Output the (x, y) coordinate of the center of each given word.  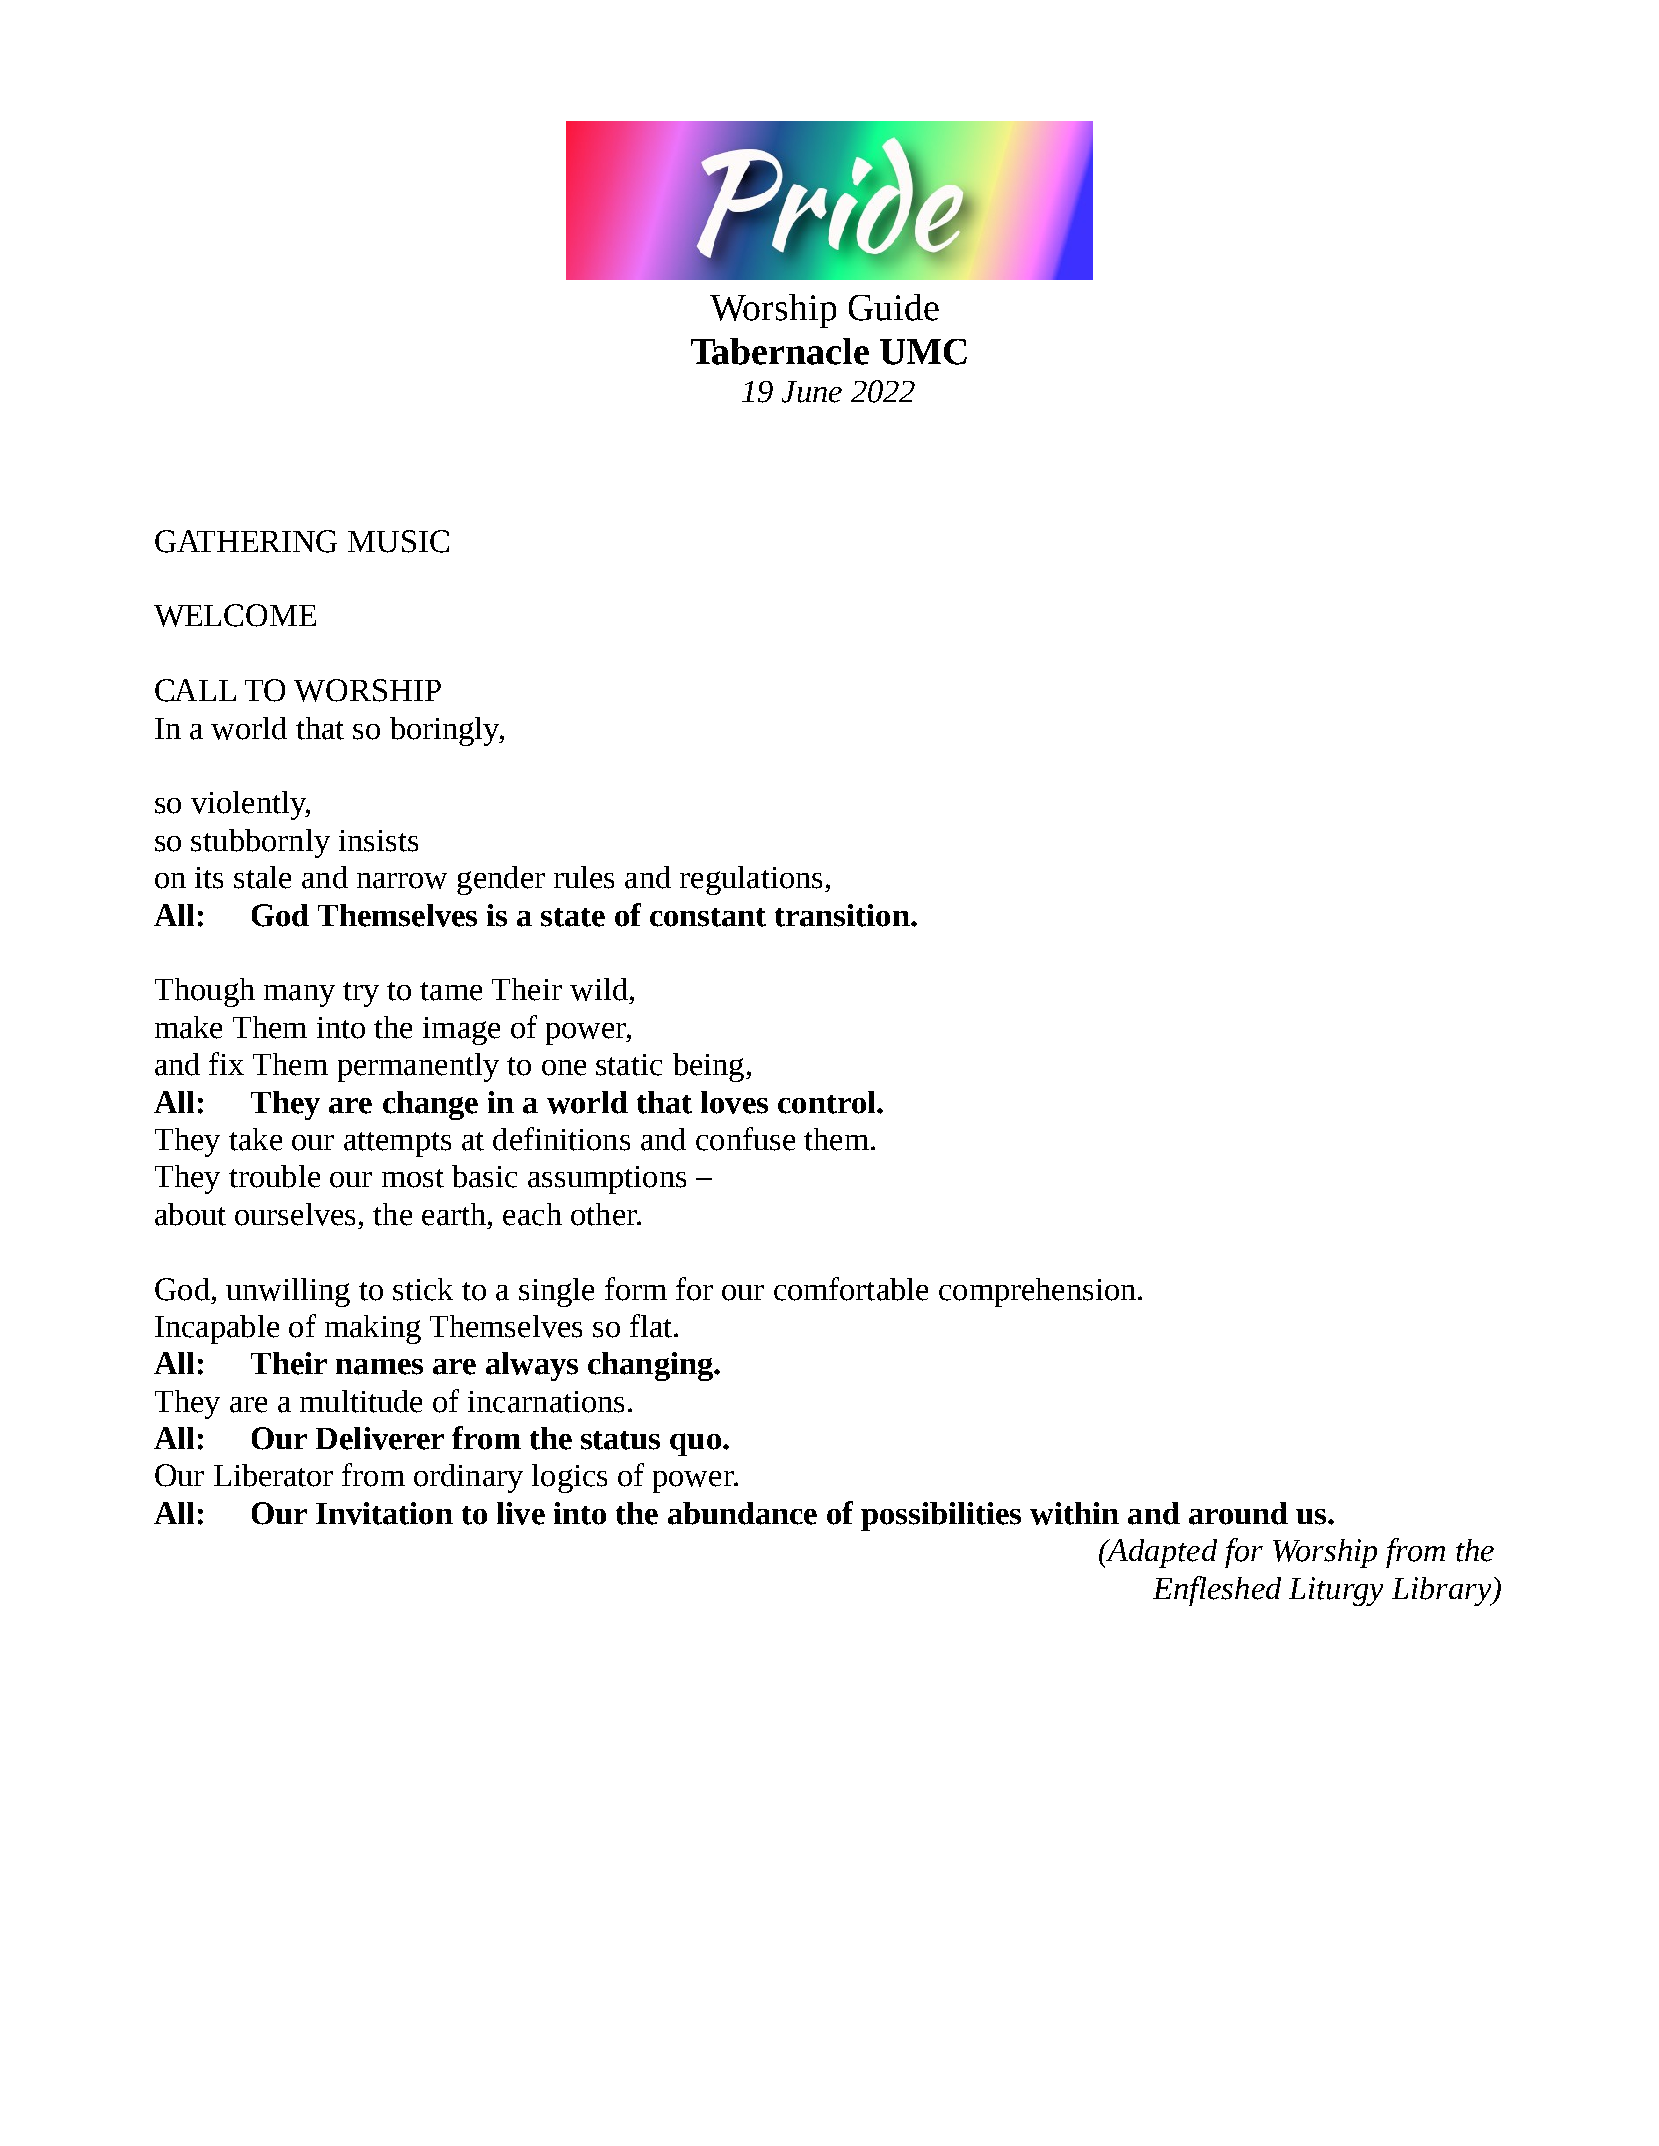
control (828, 1102)
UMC (923, 352)
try (361, 994)
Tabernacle (780, 351)
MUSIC (398, 541)
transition (843, 915)
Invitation (384, 1513)
